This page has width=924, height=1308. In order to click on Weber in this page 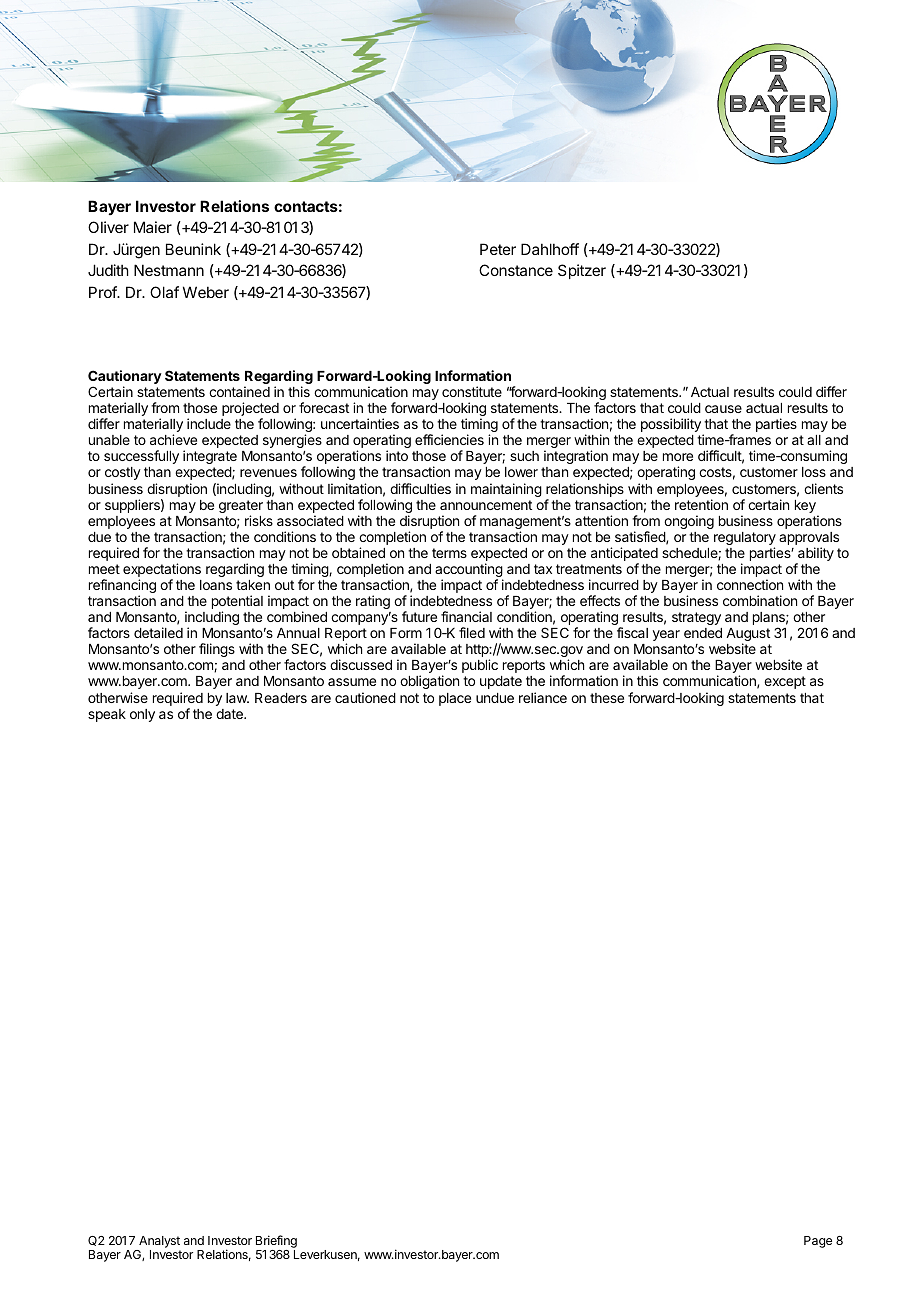, I will do `click(206, 292)`.
